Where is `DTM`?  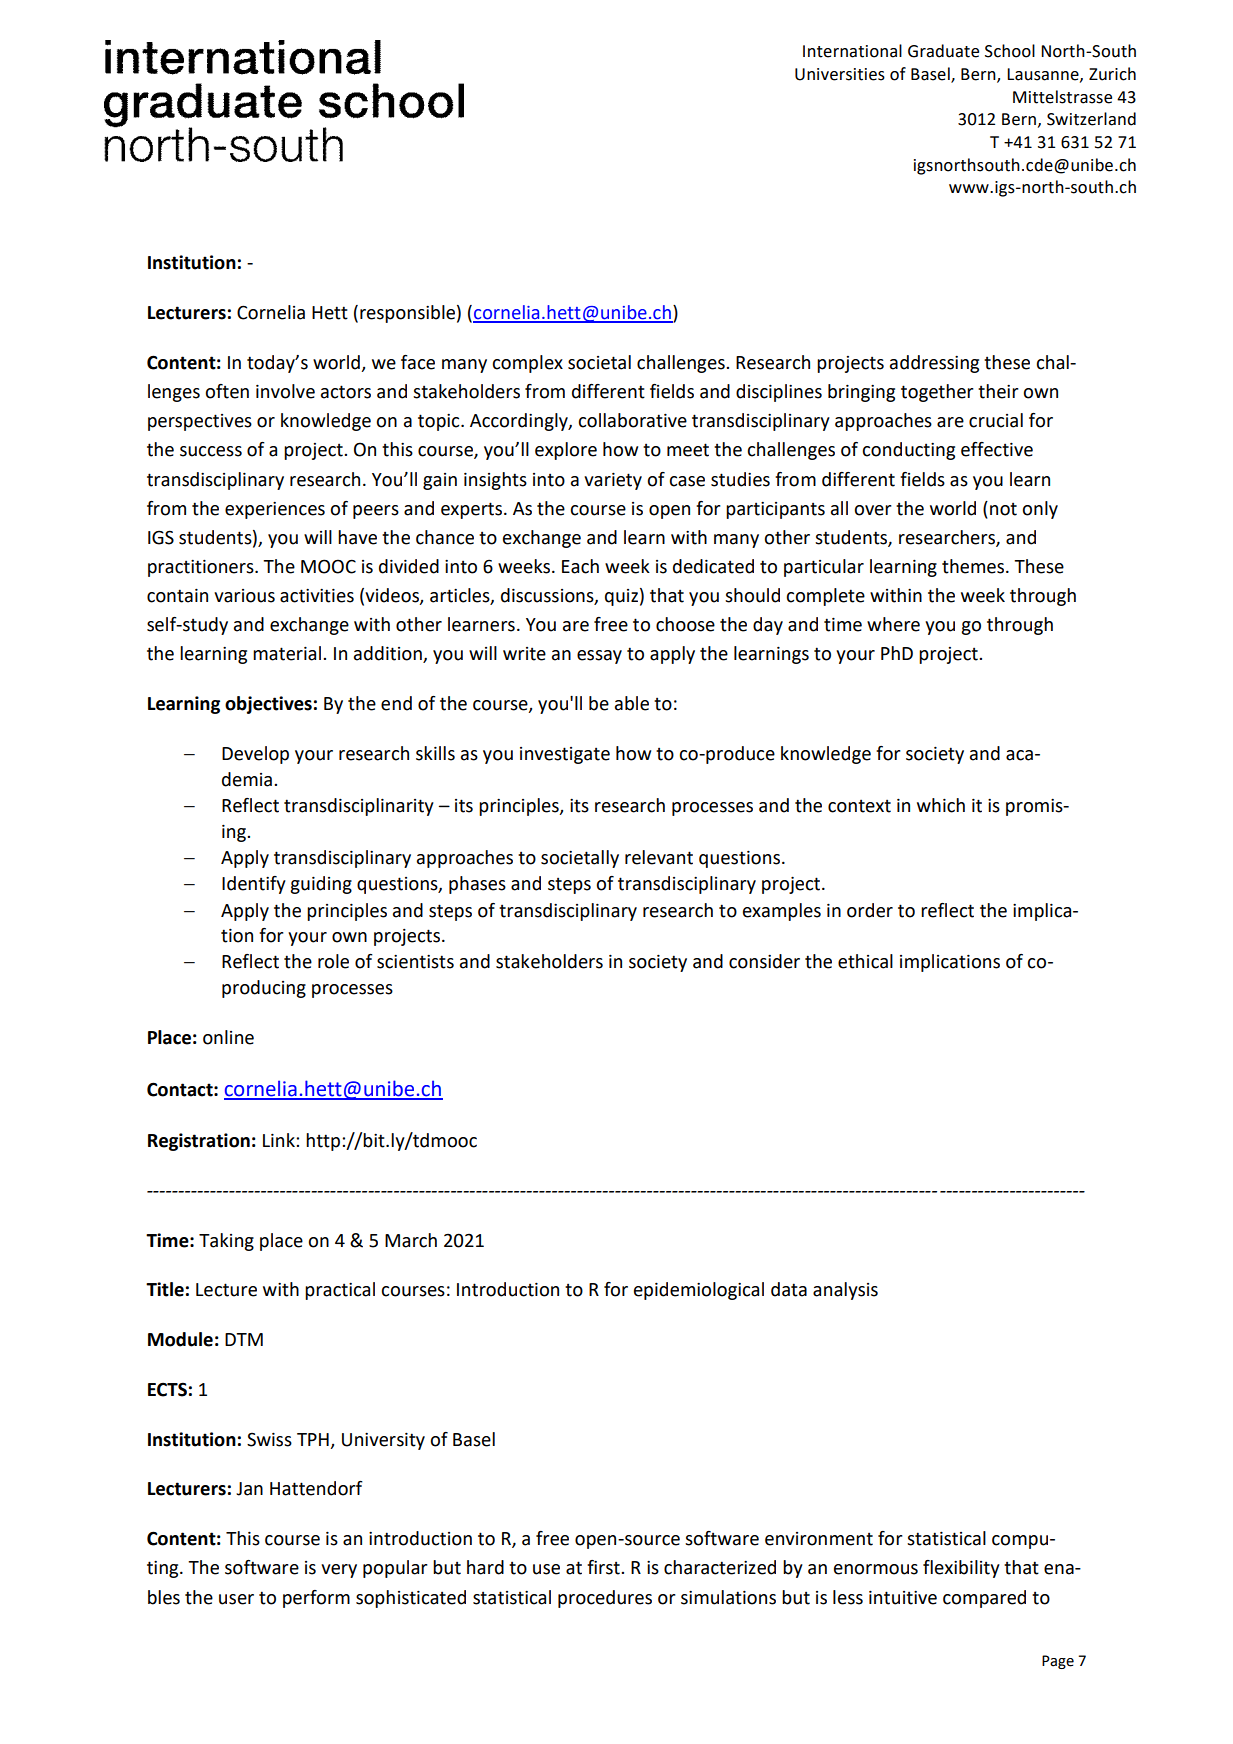 DTM is located at coordinates (244, 1339).
